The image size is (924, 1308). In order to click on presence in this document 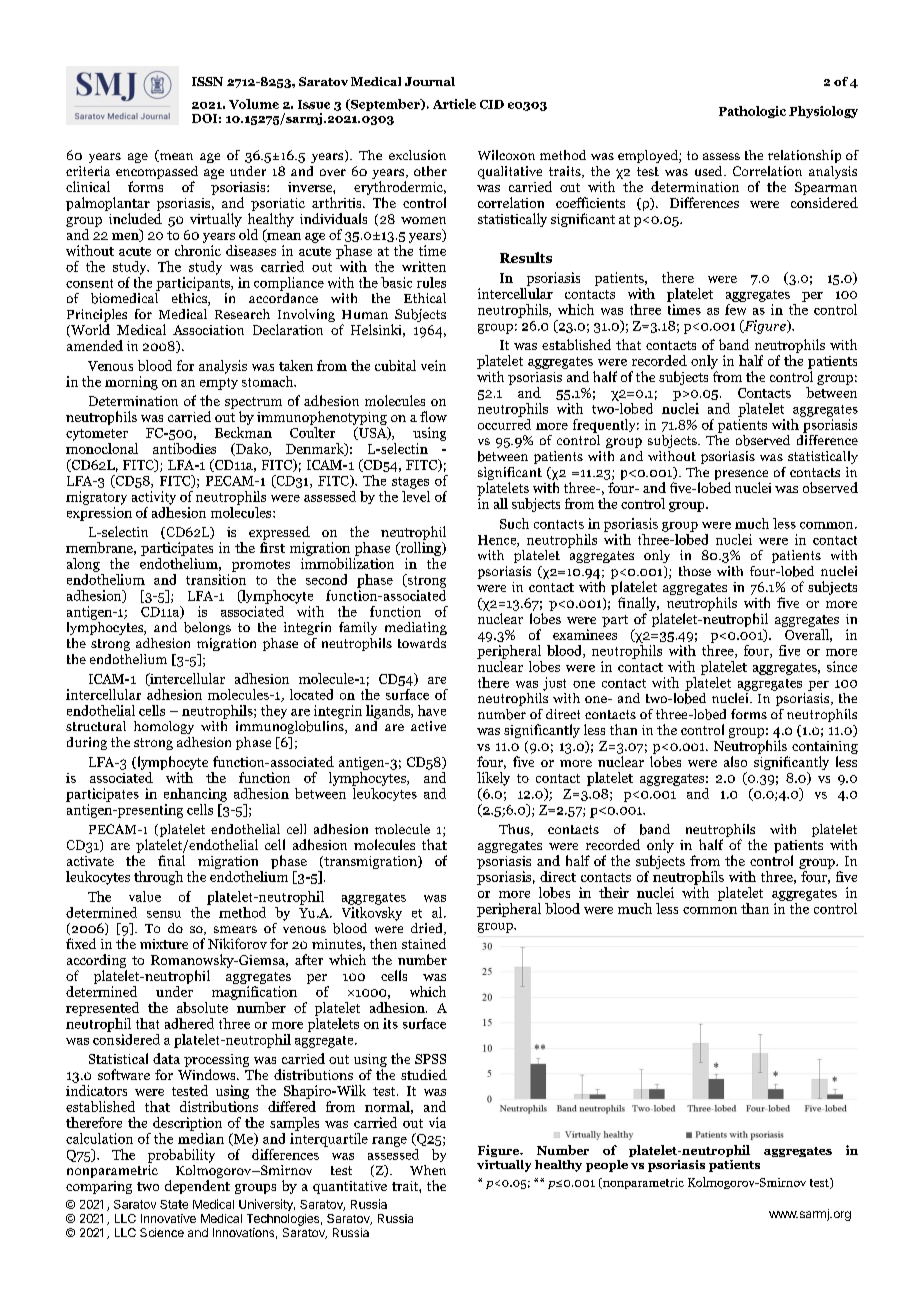, I will do `click(741, 476)`.
